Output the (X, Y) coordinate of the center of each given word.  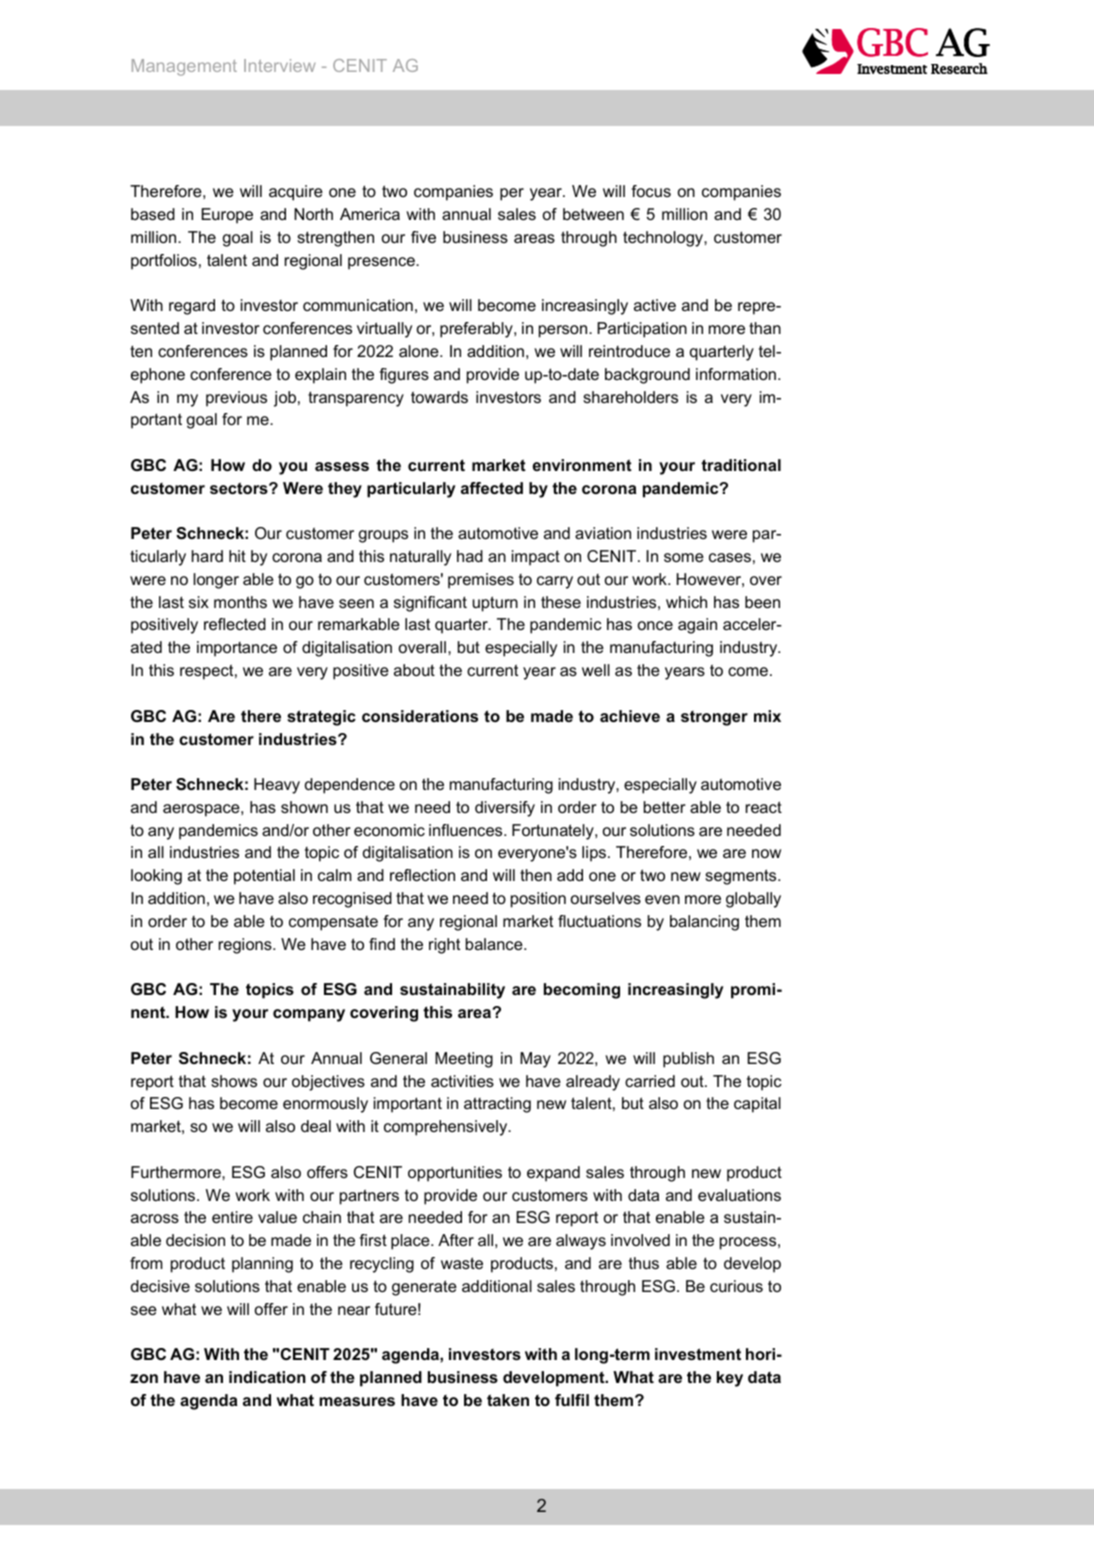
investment (698, 1354)
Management (184, 67)
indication (267, 1377)
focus (651, 191)
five (423, 237)
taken (508, 1400)
